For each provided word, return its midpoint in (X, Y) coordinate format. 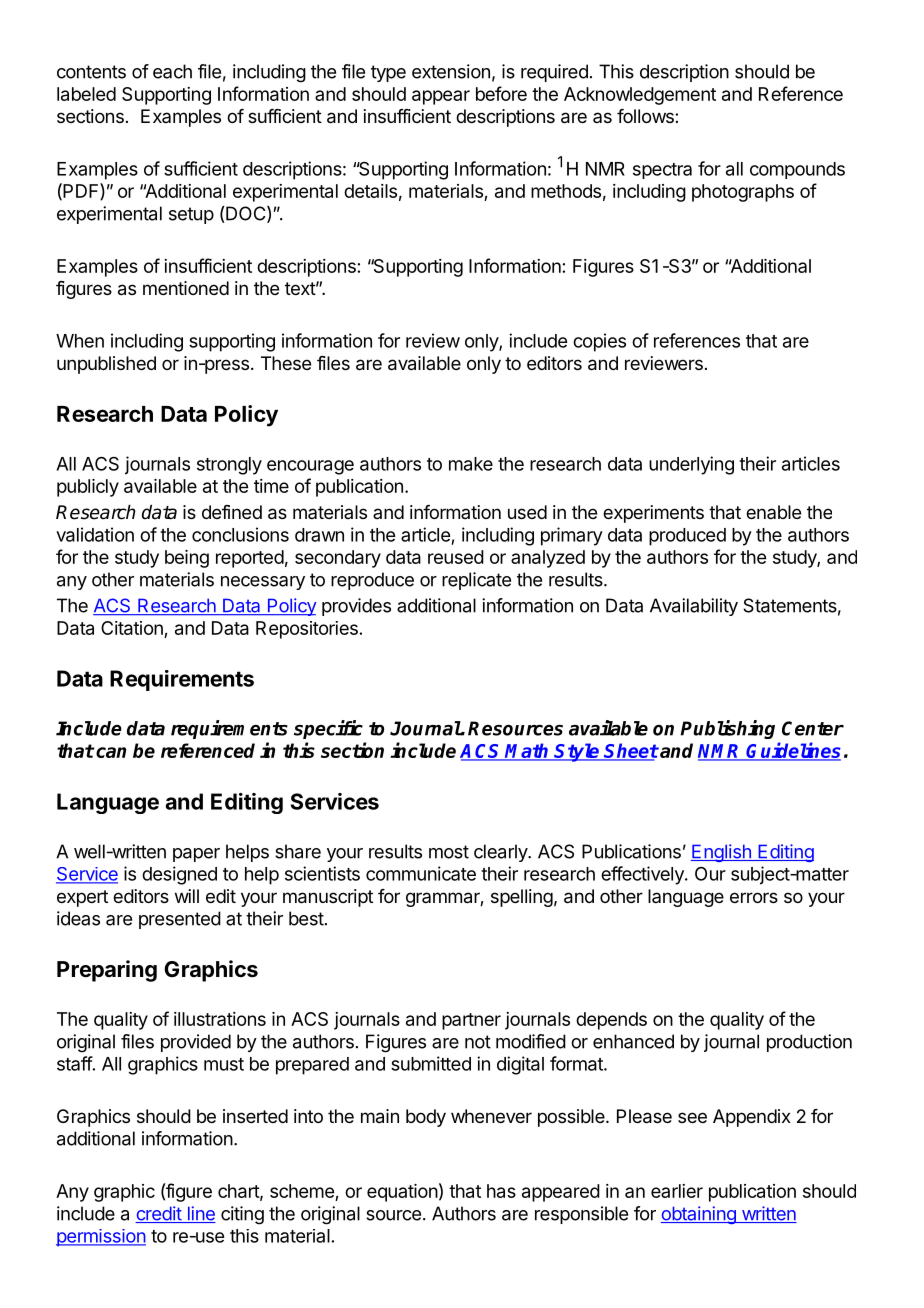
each (172, 71)
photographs (743, 193)
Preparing (107, 971)
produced (687, 537)
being (187, 559)
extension (451, 71)
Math (528, 751)
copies (599, 342)
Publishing (727, 729)
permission (101, 1238)
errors (754, 897)
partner (471, 1021)
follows (646, 116)
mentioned (186, 288)
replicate (476, 581)
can (110, 752)
